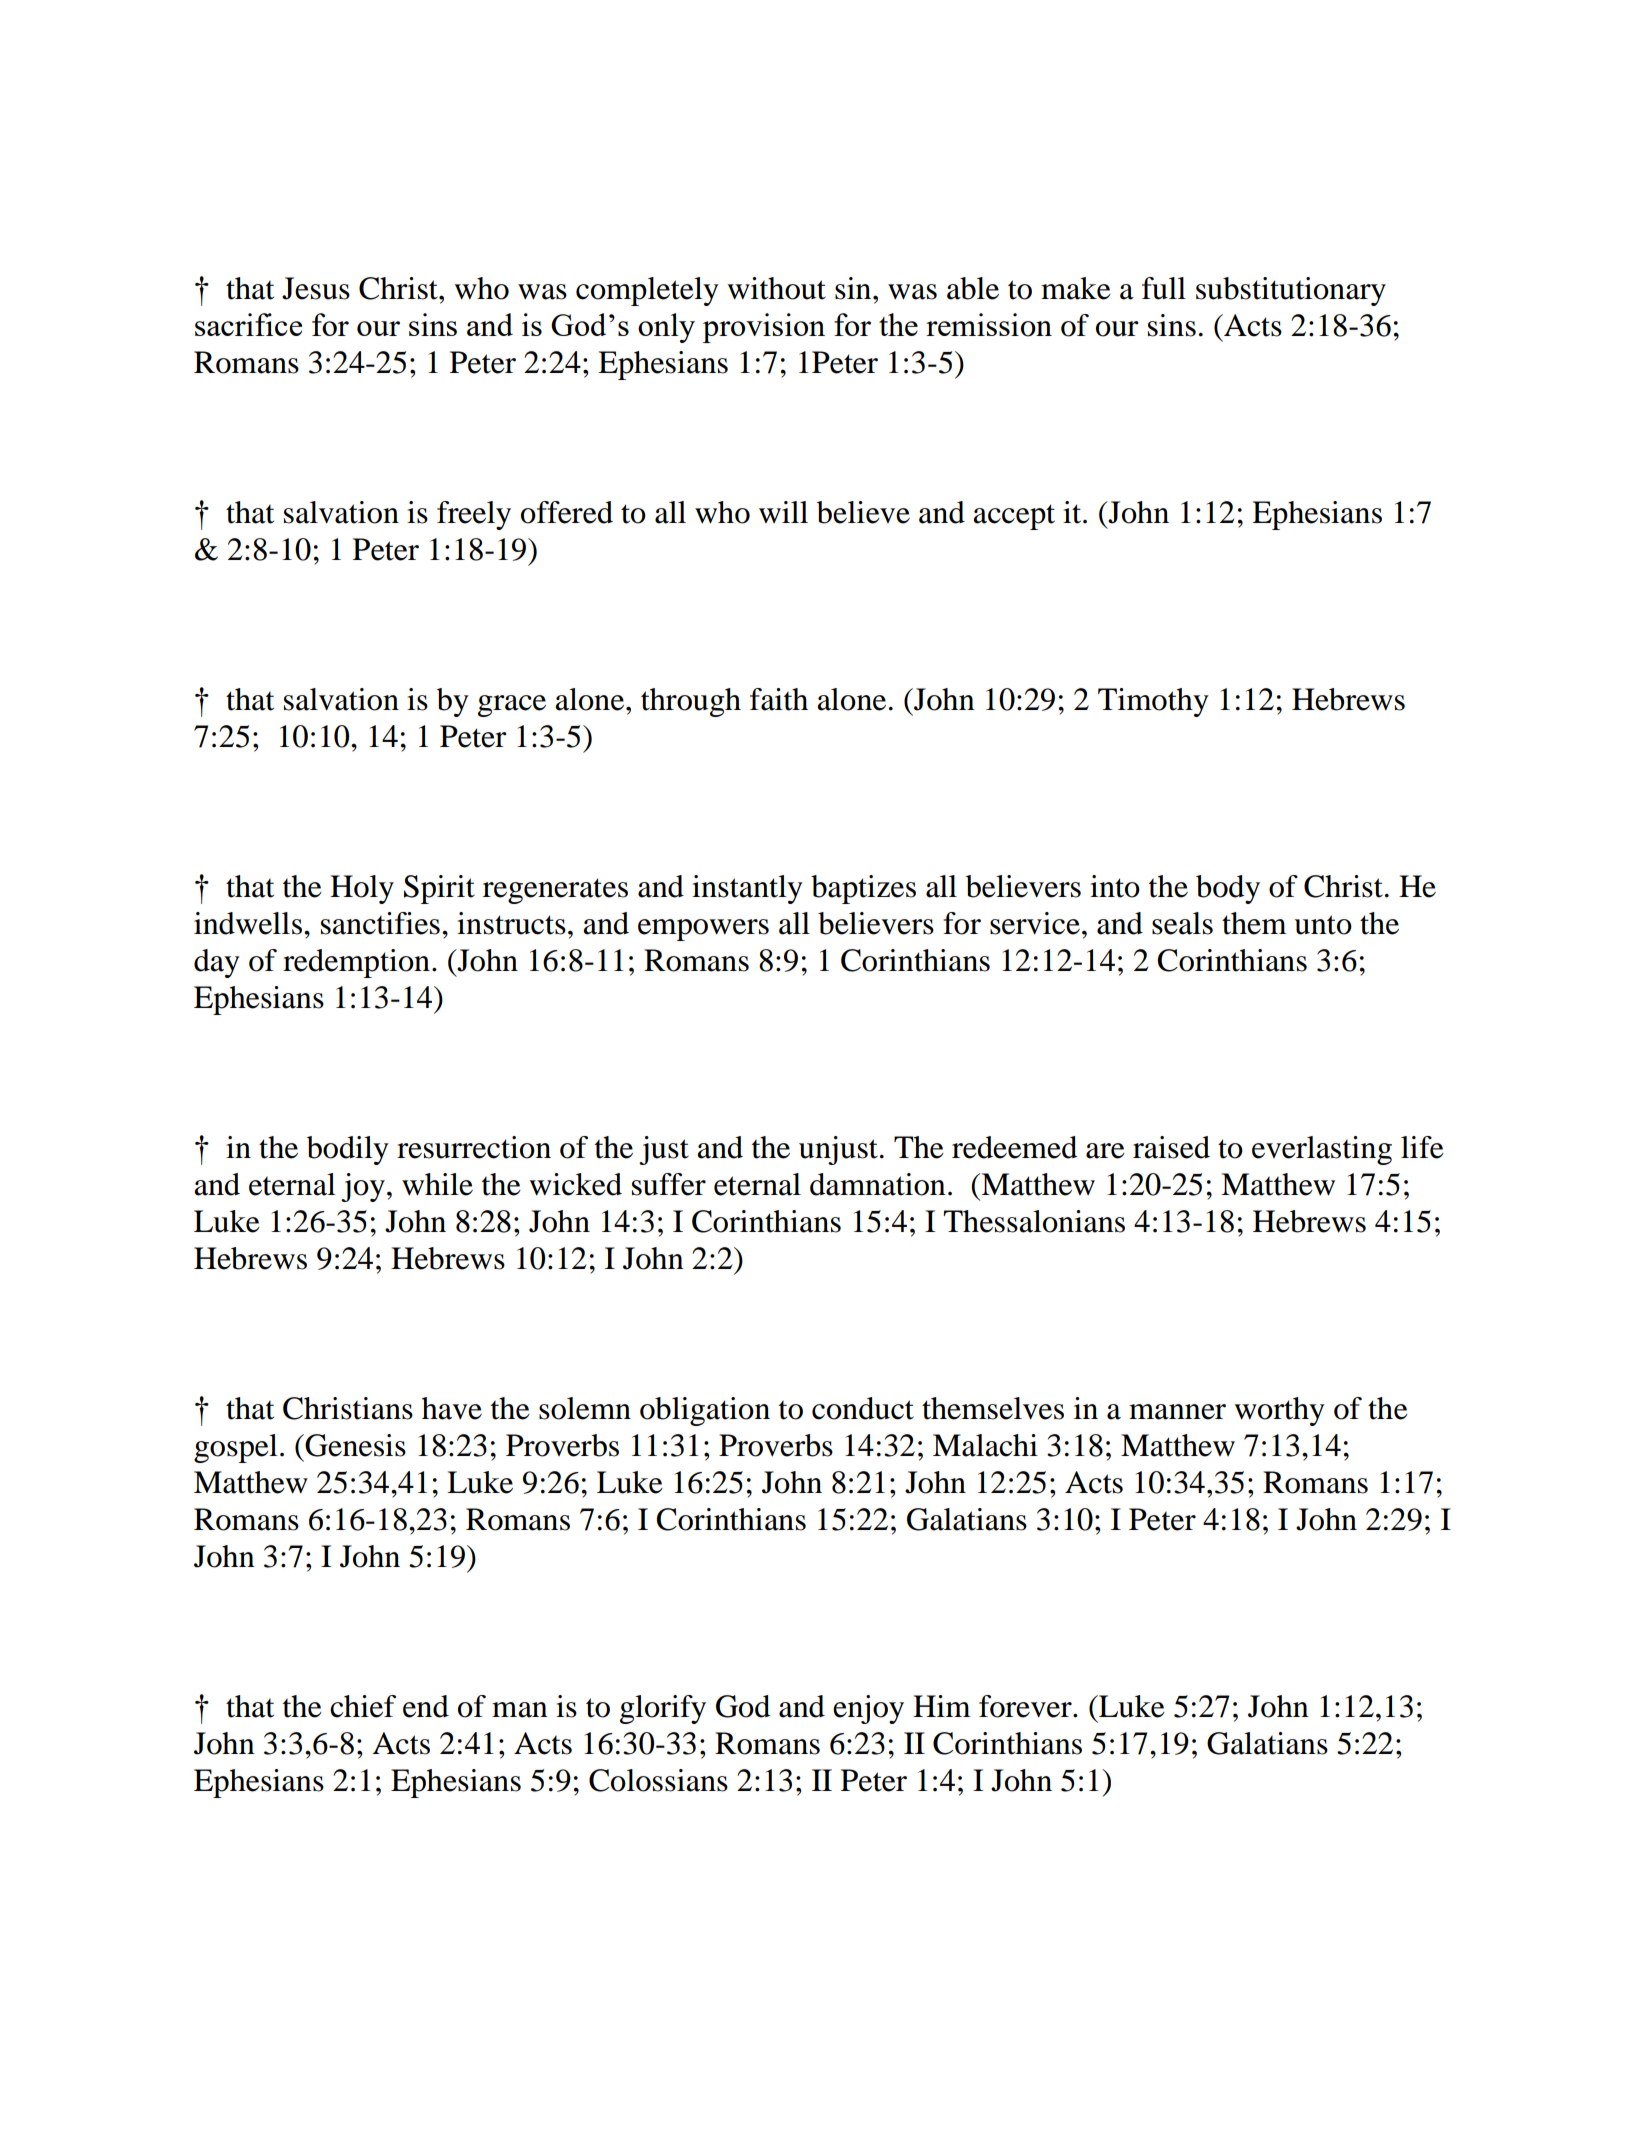  Describe the element at coordinates (868, 1709) in the page. I see `enjoy` at that location.
